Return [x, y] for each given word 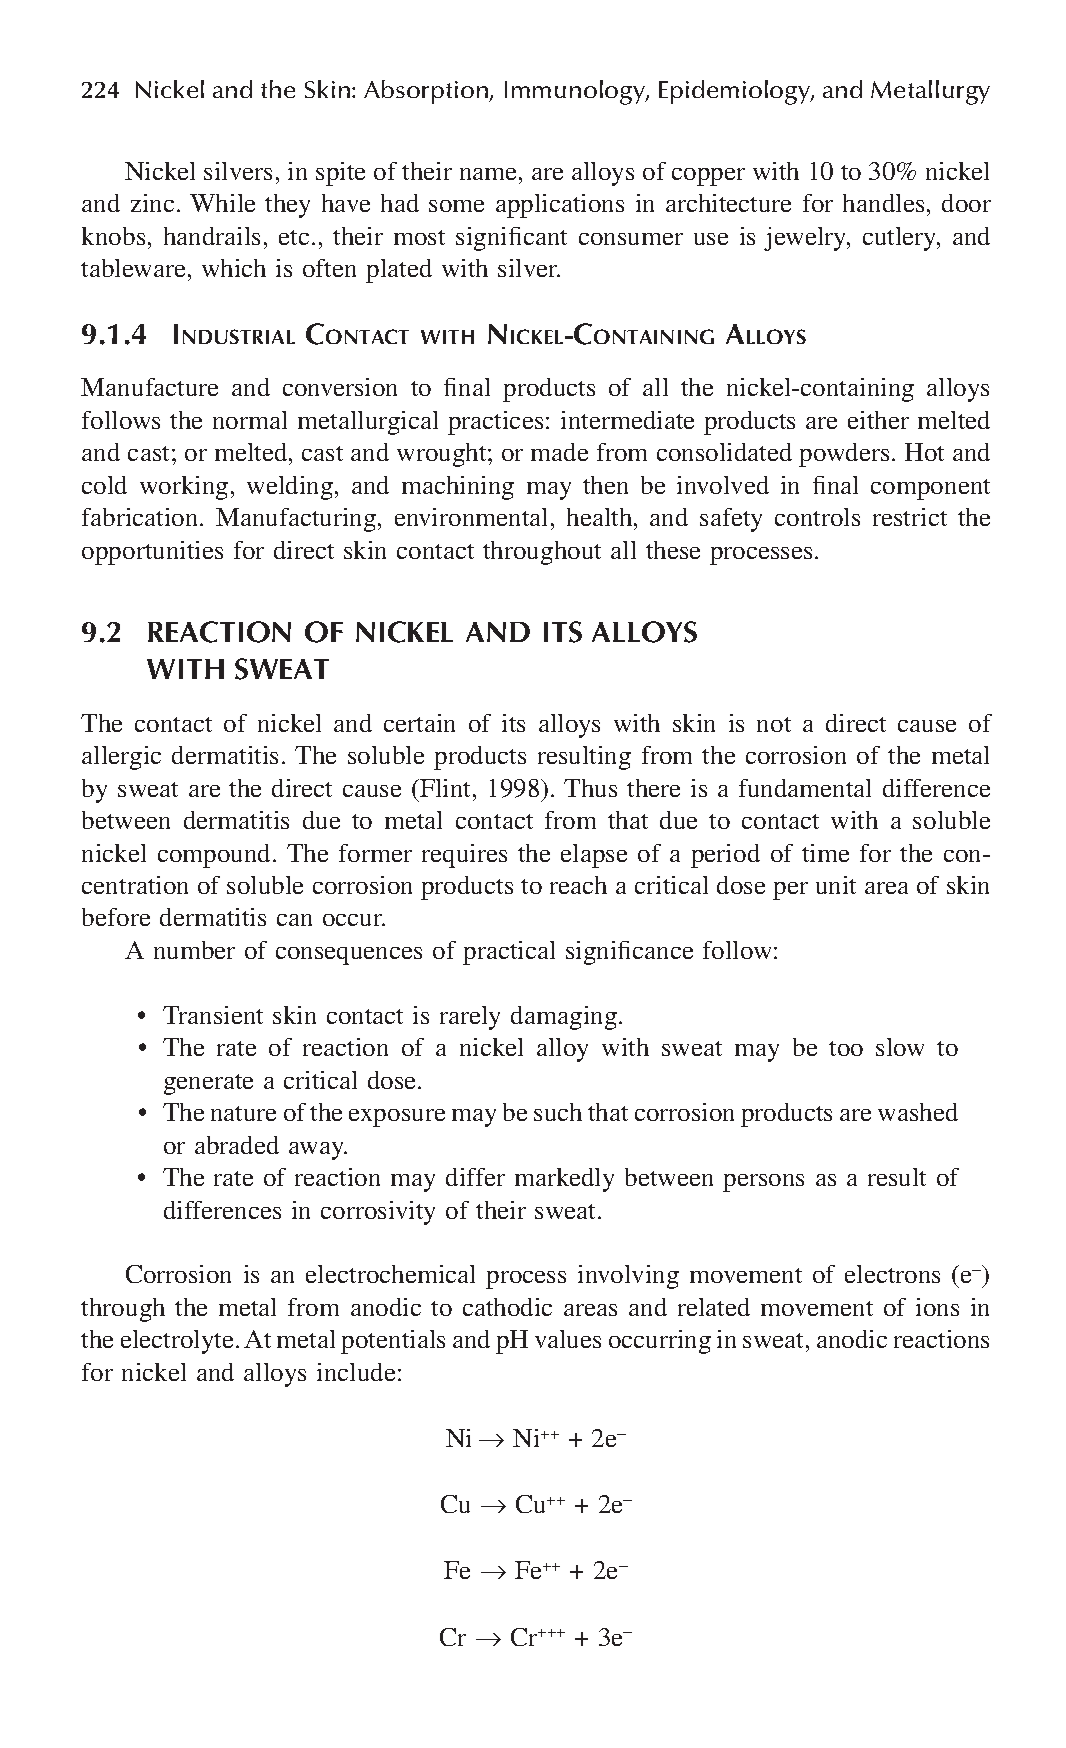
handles [883, 203]
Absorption [427, 92]
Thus [590, 788]
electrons [892, 1274]
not [774, 724]
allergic [121, 758]
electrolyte [177, 1342]
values [568, 1339]
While [222, 203]
